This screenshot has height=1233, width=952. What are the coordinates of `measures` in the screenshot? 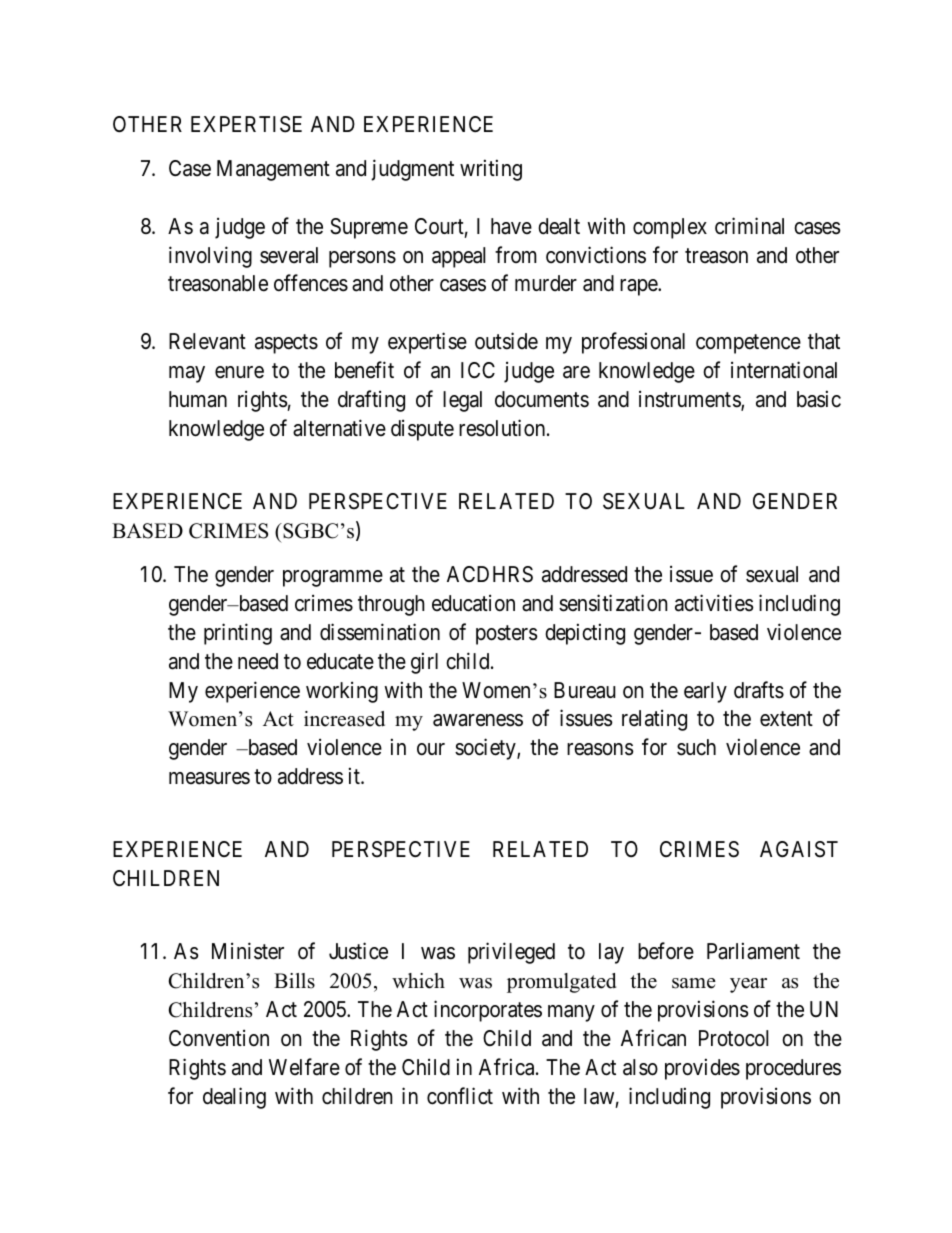 It's located at (209, 778).
